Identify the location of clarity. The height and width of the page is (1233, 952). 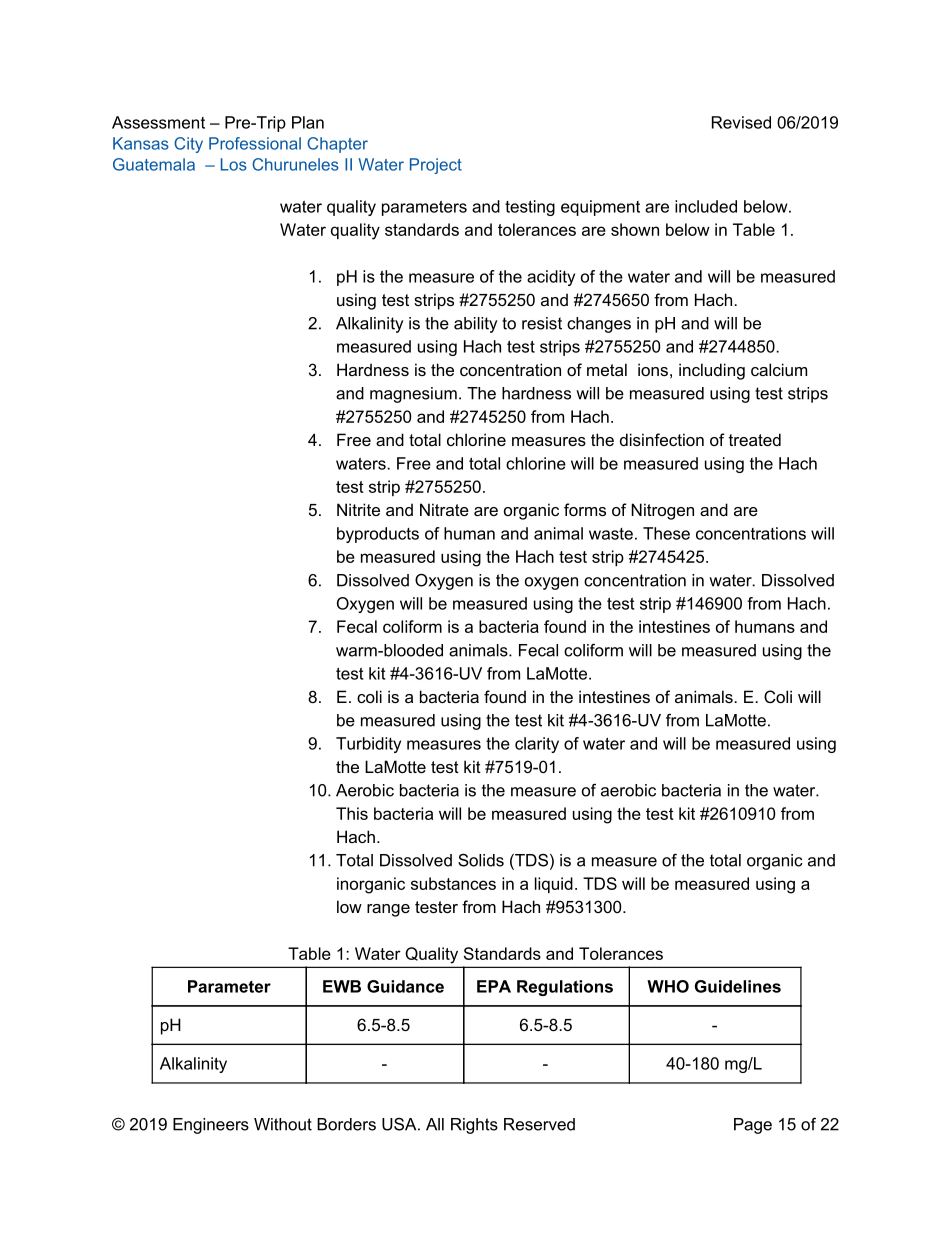
(537, 745).
